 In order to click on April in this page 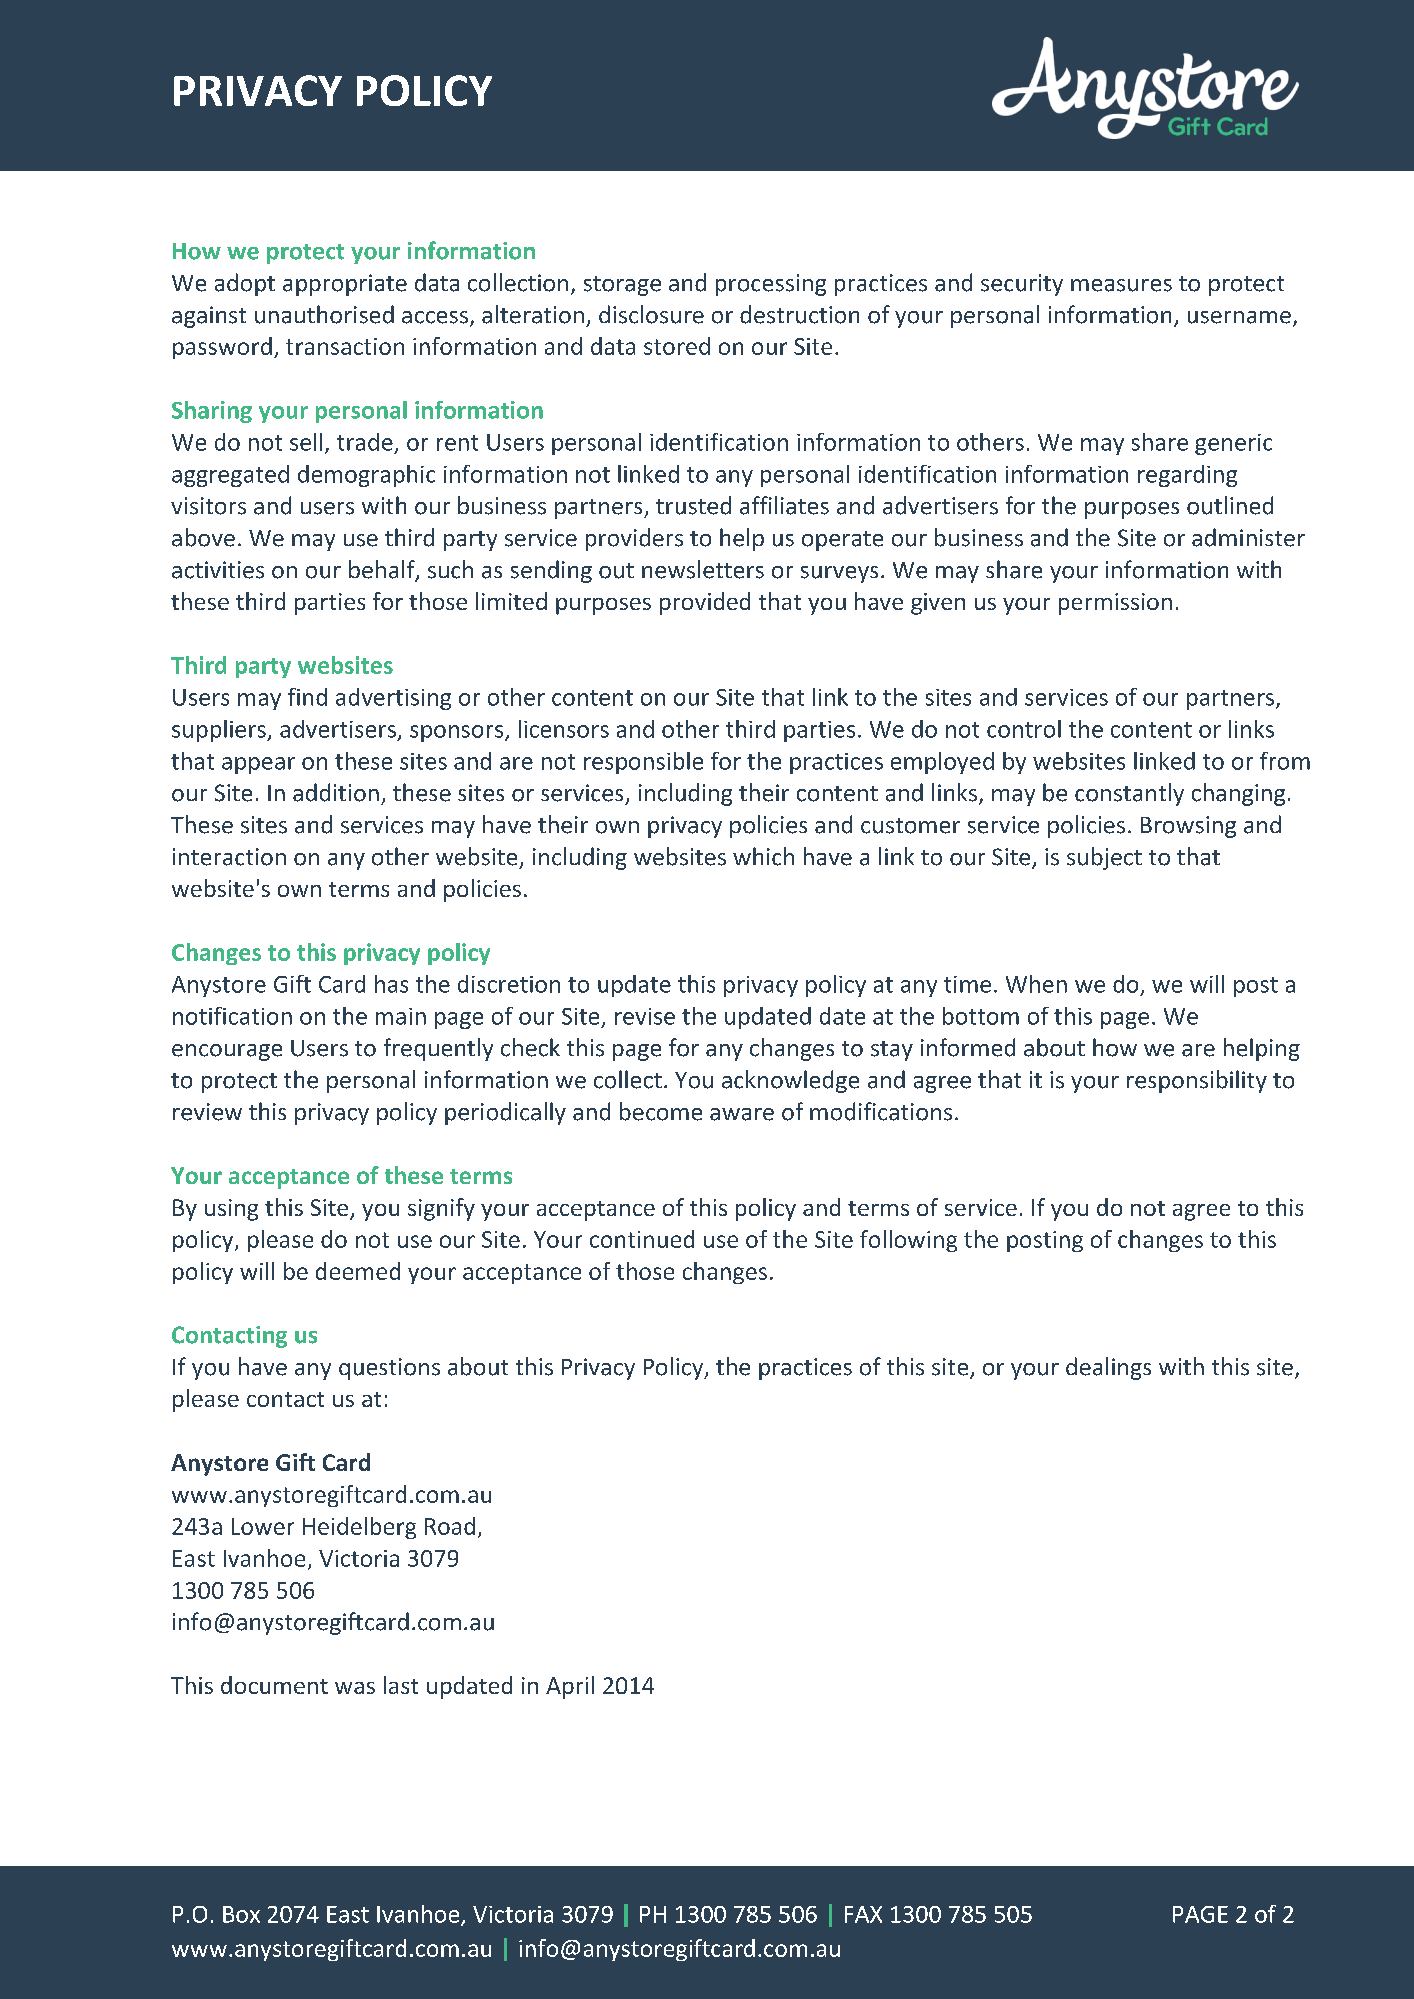, I will do `click(570, 1687)`.
